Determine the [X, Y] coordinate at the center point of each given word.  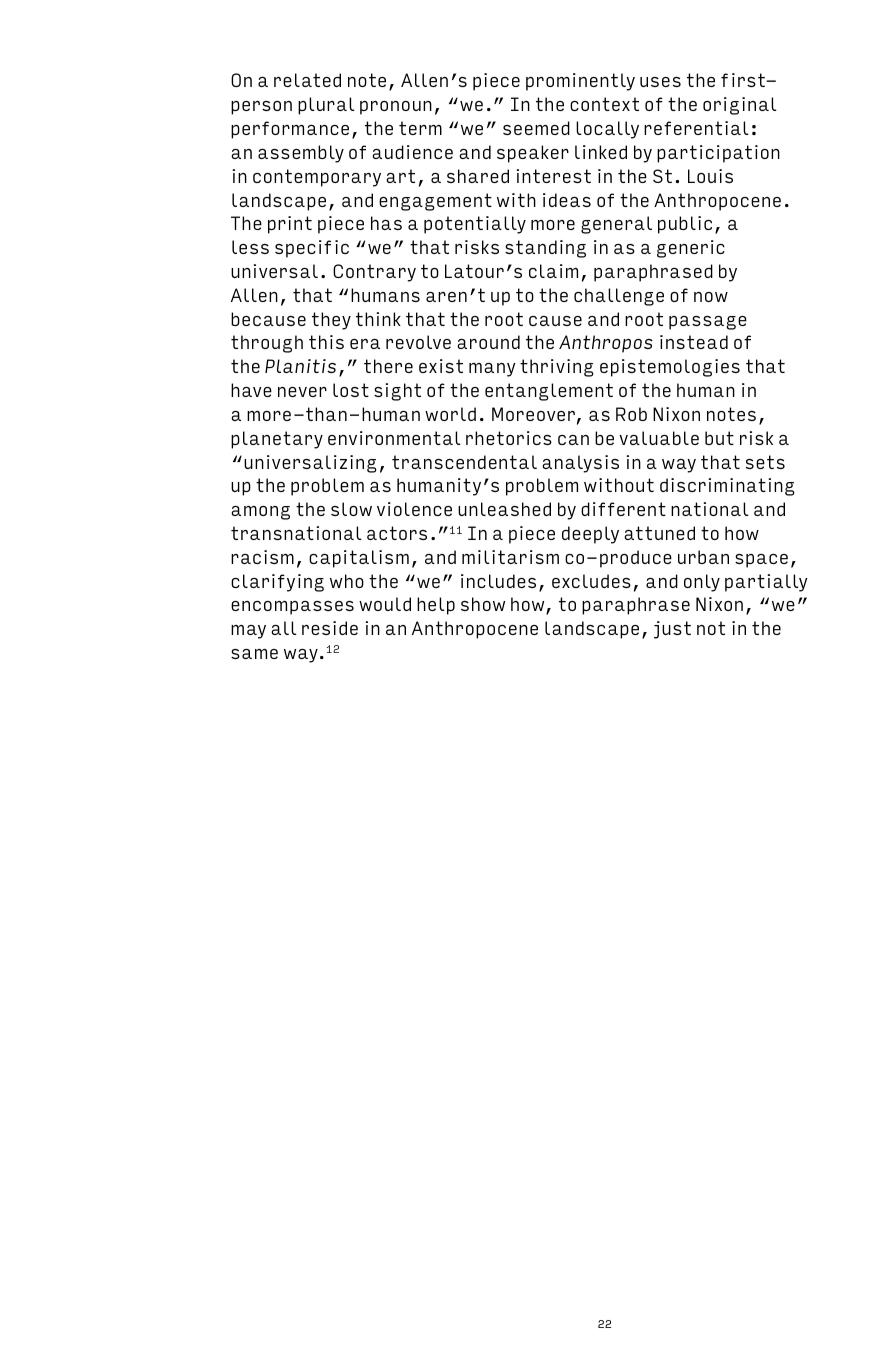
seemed [536, 128]
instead [694, 342]
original [740, 106]
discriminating [727, 487]
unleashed [504, 509]
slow [351, 509]
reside [330, 628]
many [492, 370]
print [290, 225]
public [685, 225]
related [307, 80]
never [302, 392]
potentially [475, 225]
